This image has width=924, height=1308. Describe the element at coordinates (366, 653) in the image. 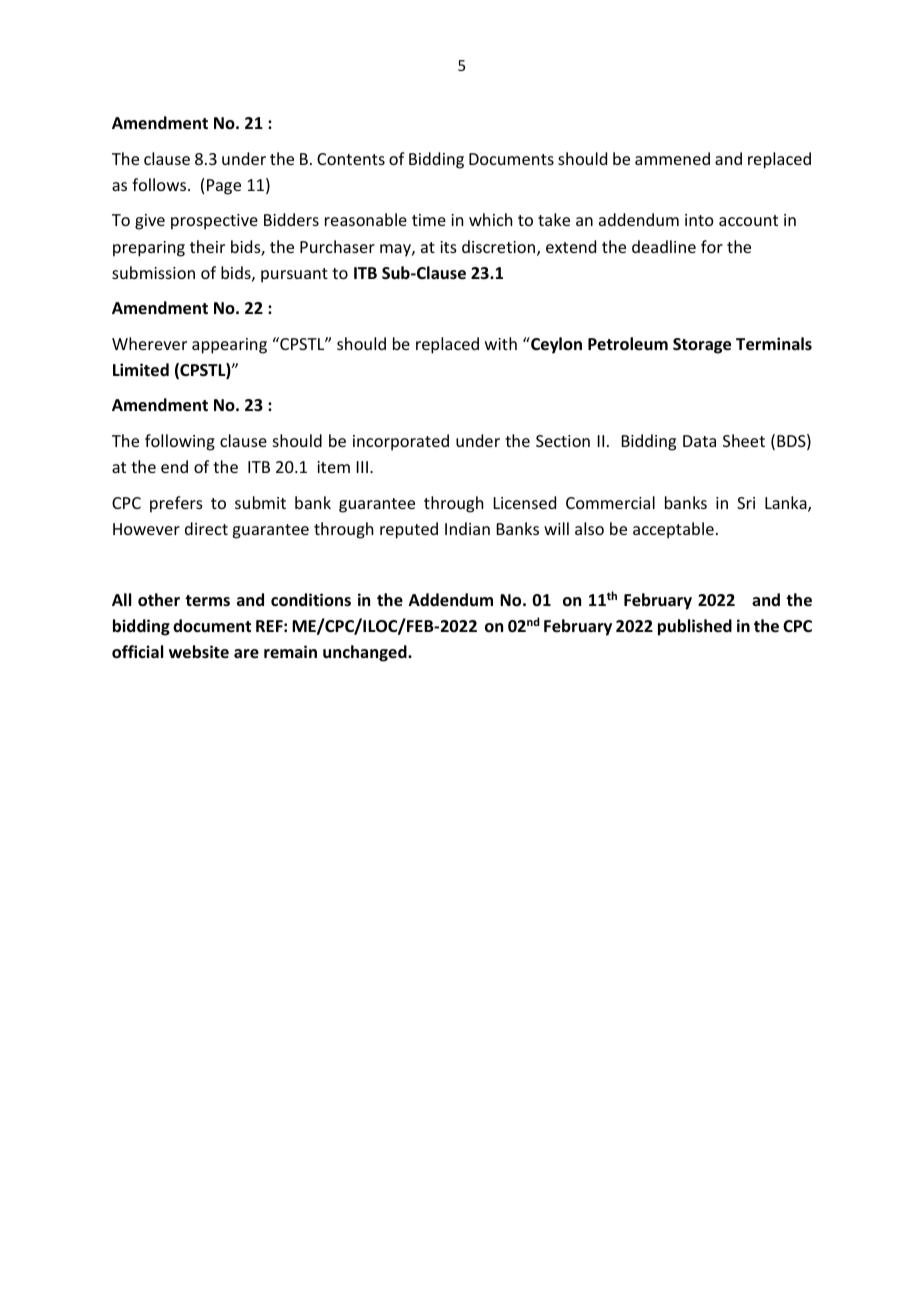

I see `unchanged` at that location.
